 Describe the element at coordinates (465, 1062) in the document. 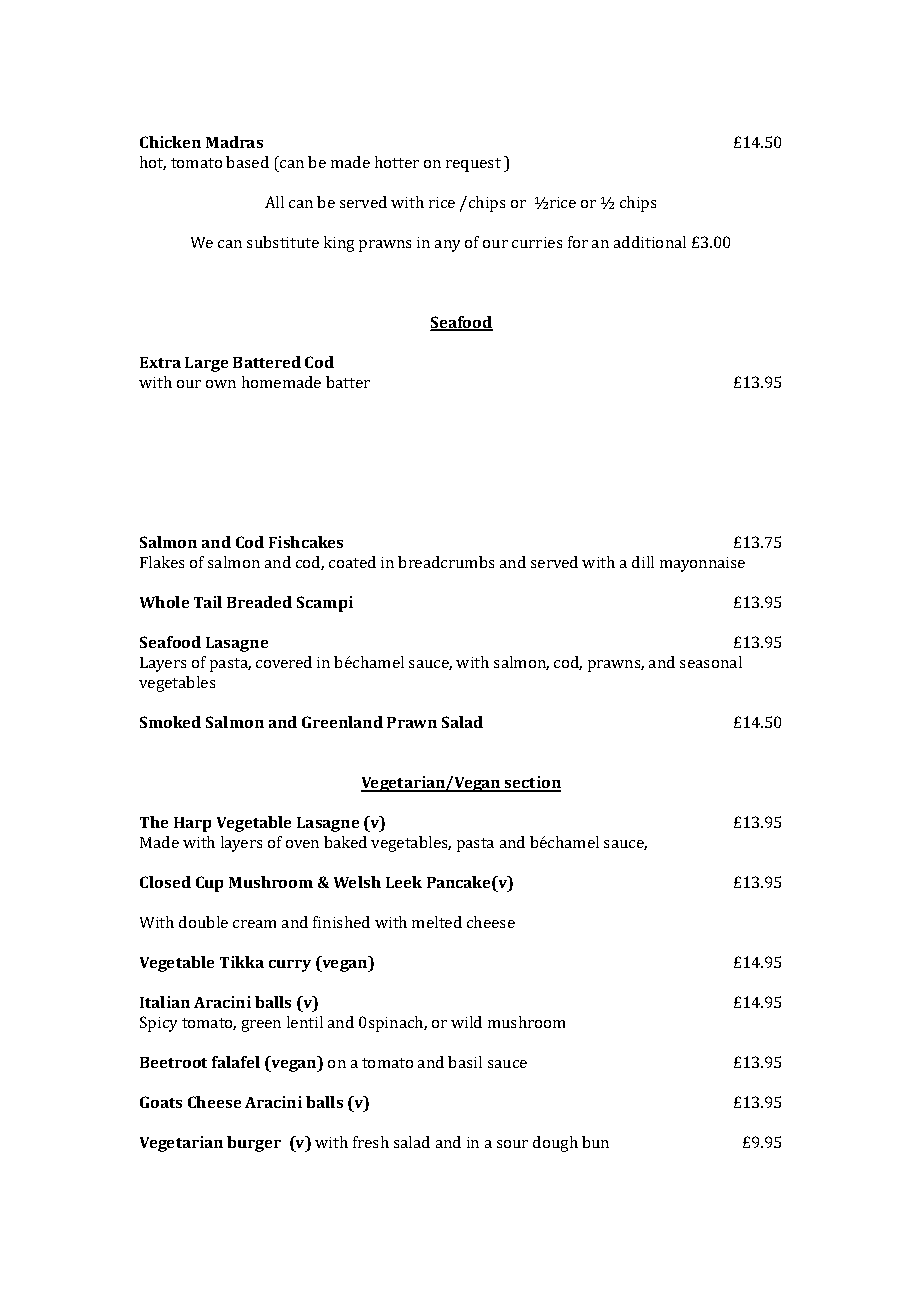

I see `basil` at that location.
